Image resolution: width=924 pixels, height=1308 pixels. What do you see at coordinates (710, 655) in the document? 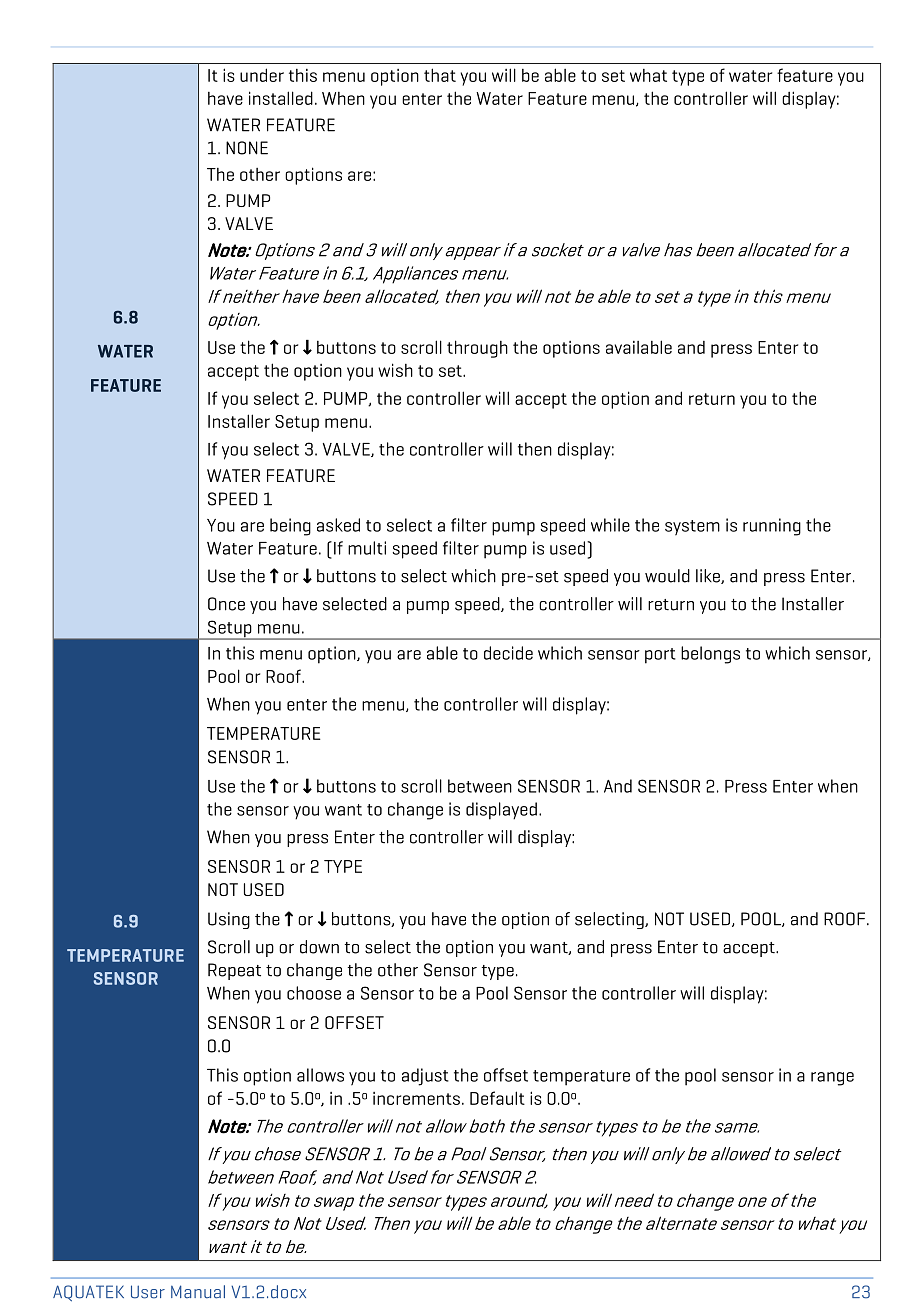
I see `belongs` at bounding box center [710, 655].
